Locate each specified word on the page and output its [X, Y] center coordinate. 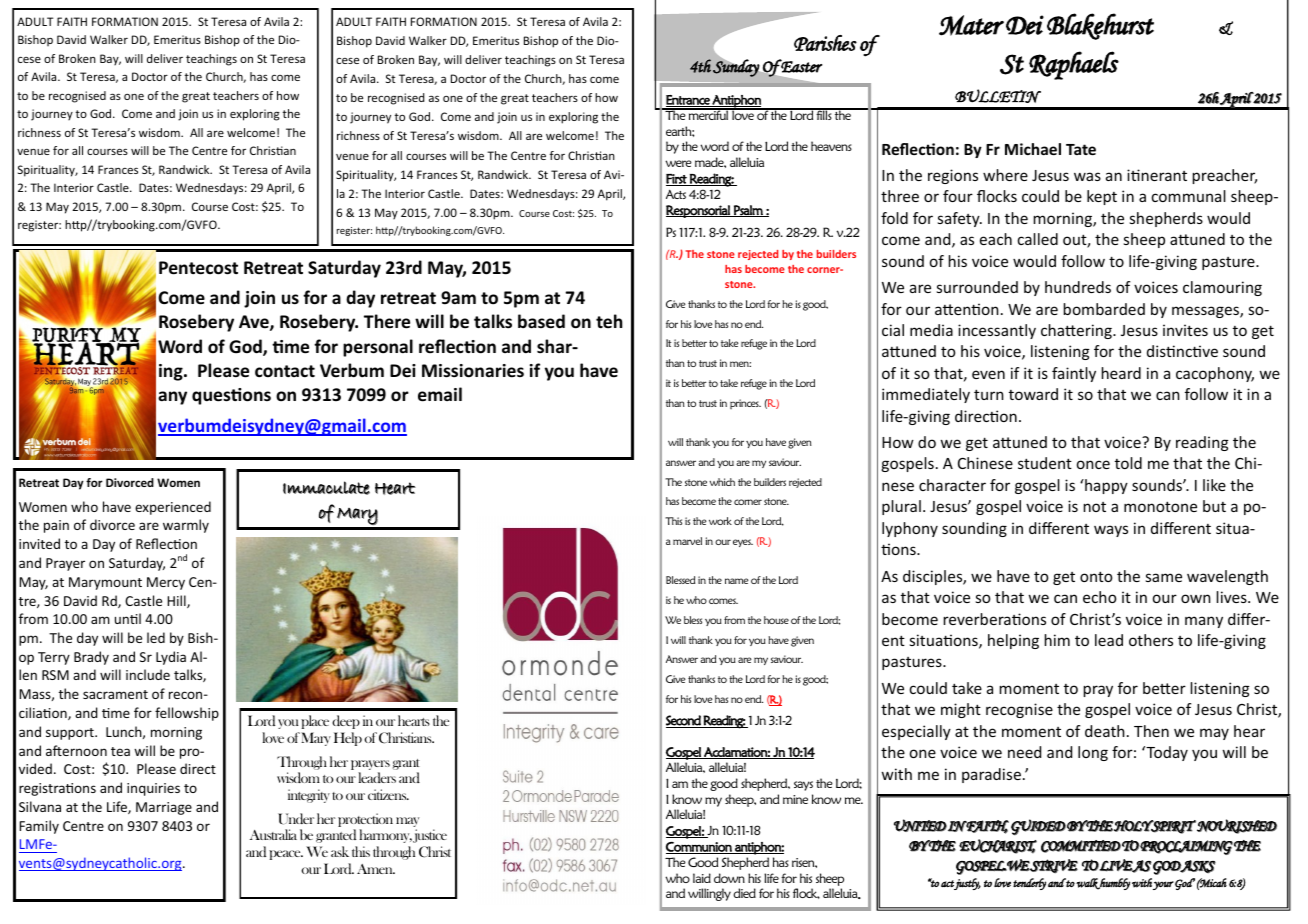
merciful [709, 114]
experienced [173, 508]
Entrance [689, 101]
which [722, 482]
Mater [971, 25]
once [1093, 464]
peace [286, 855]
